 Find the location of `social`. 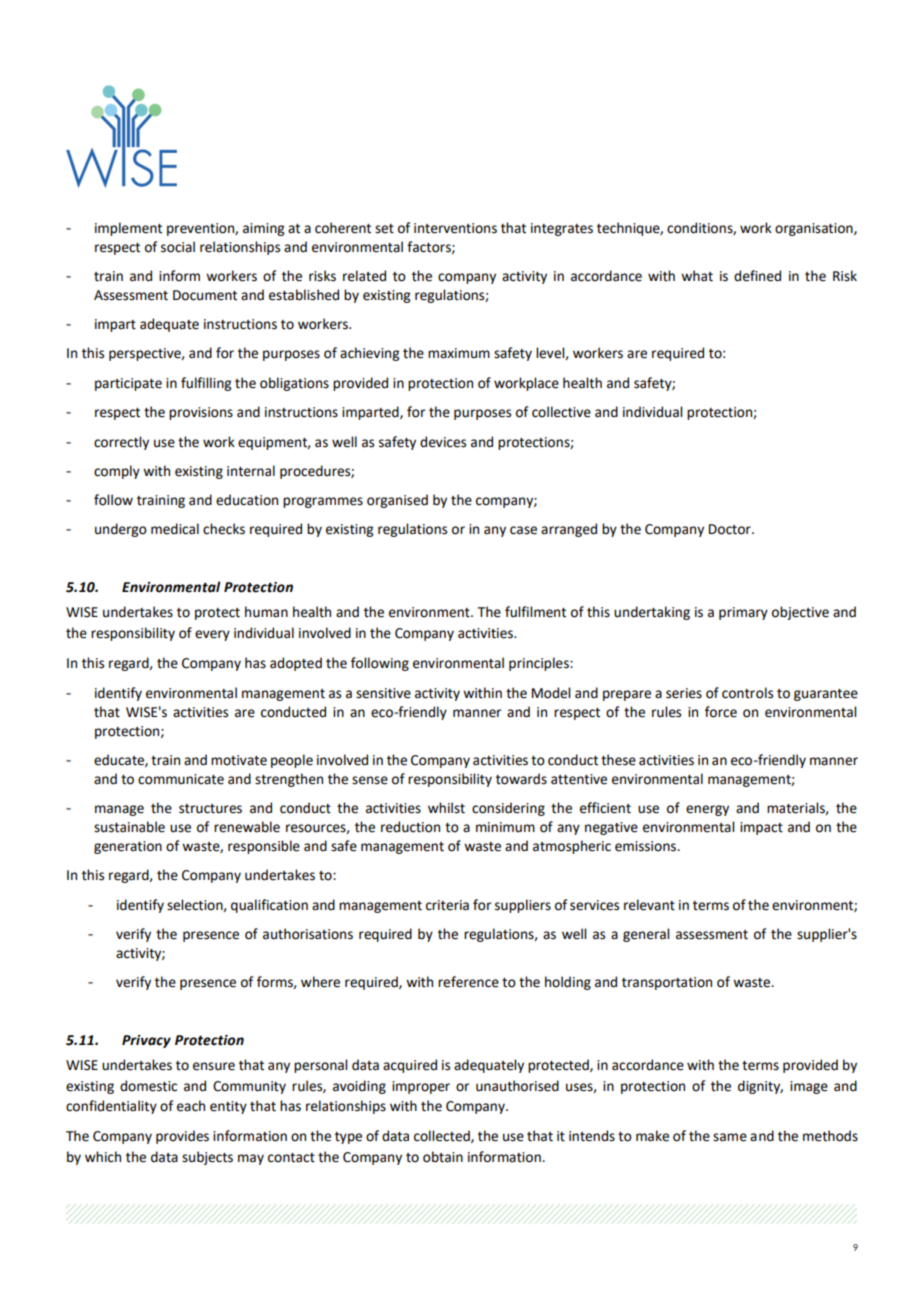

social is located at coordinates (178, 247).
